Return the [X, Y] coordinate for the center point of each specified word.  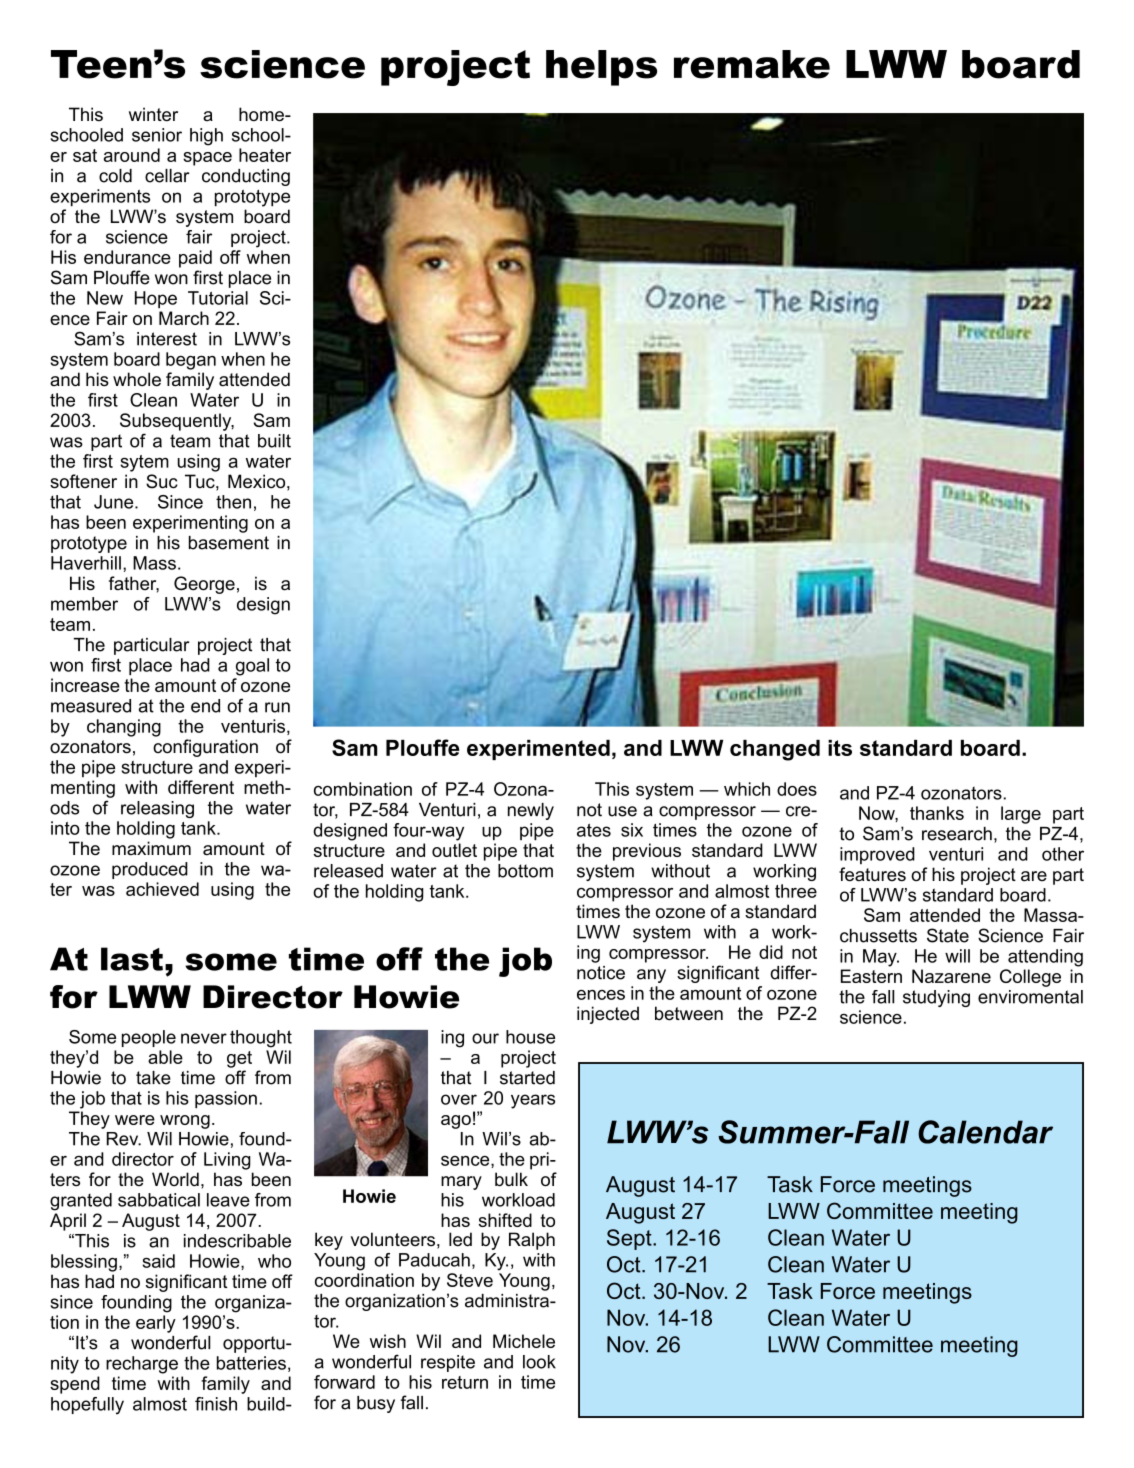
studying [936, 998]
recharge [142, 1365]
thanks [937, 813]
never [204, 1038]
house [530, 1037]
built [274, 441]
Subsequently [177, 422]
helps [601, 68]
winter [153, 114]
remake [752, 64]
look [539, 1362]
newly [531, 811]
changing [124, 728]
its [840, 748]
